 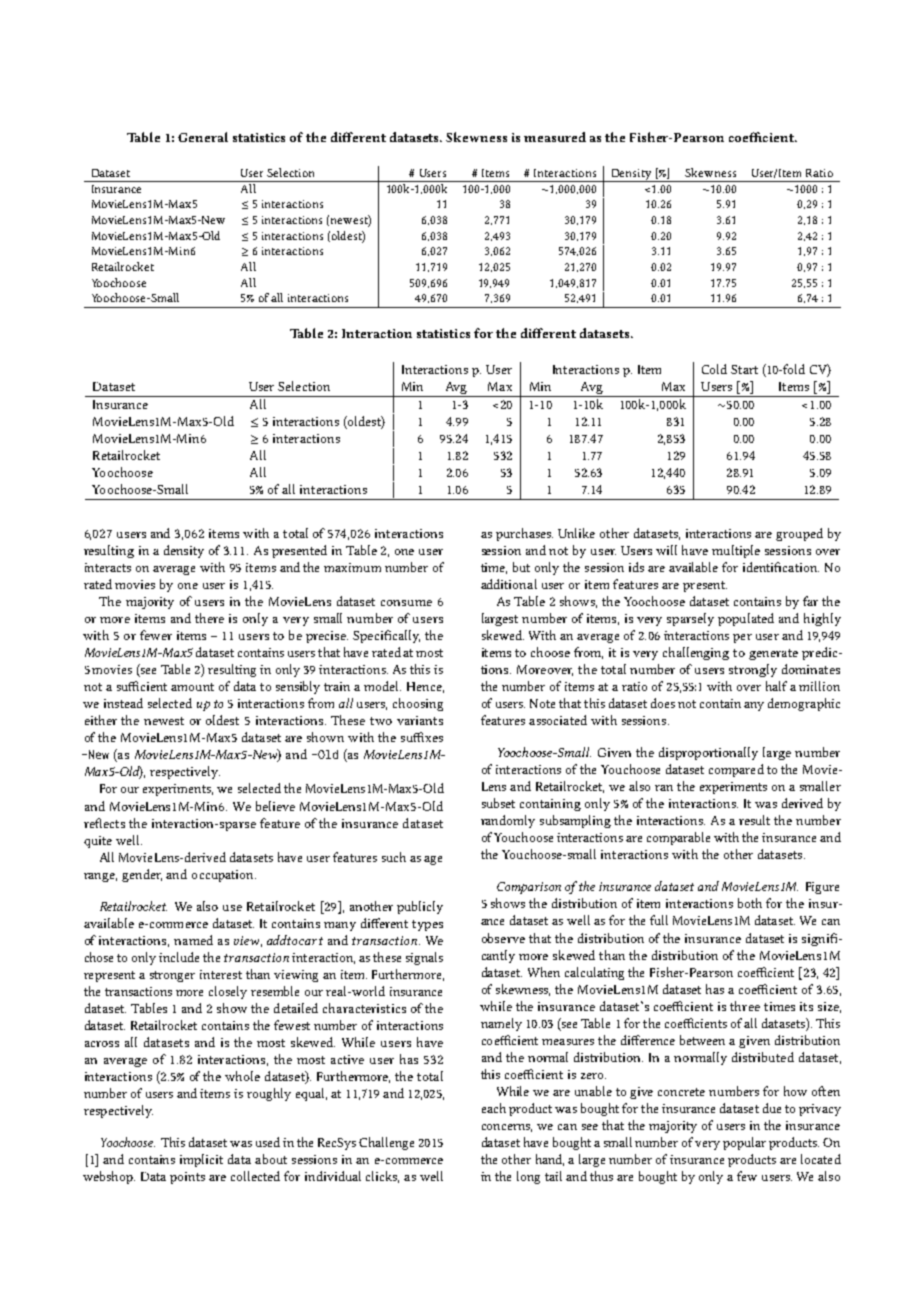 What do you see at coordinates (524, 534) in the screenshot?
I see `purchases` at bounding box center [524, 534].
